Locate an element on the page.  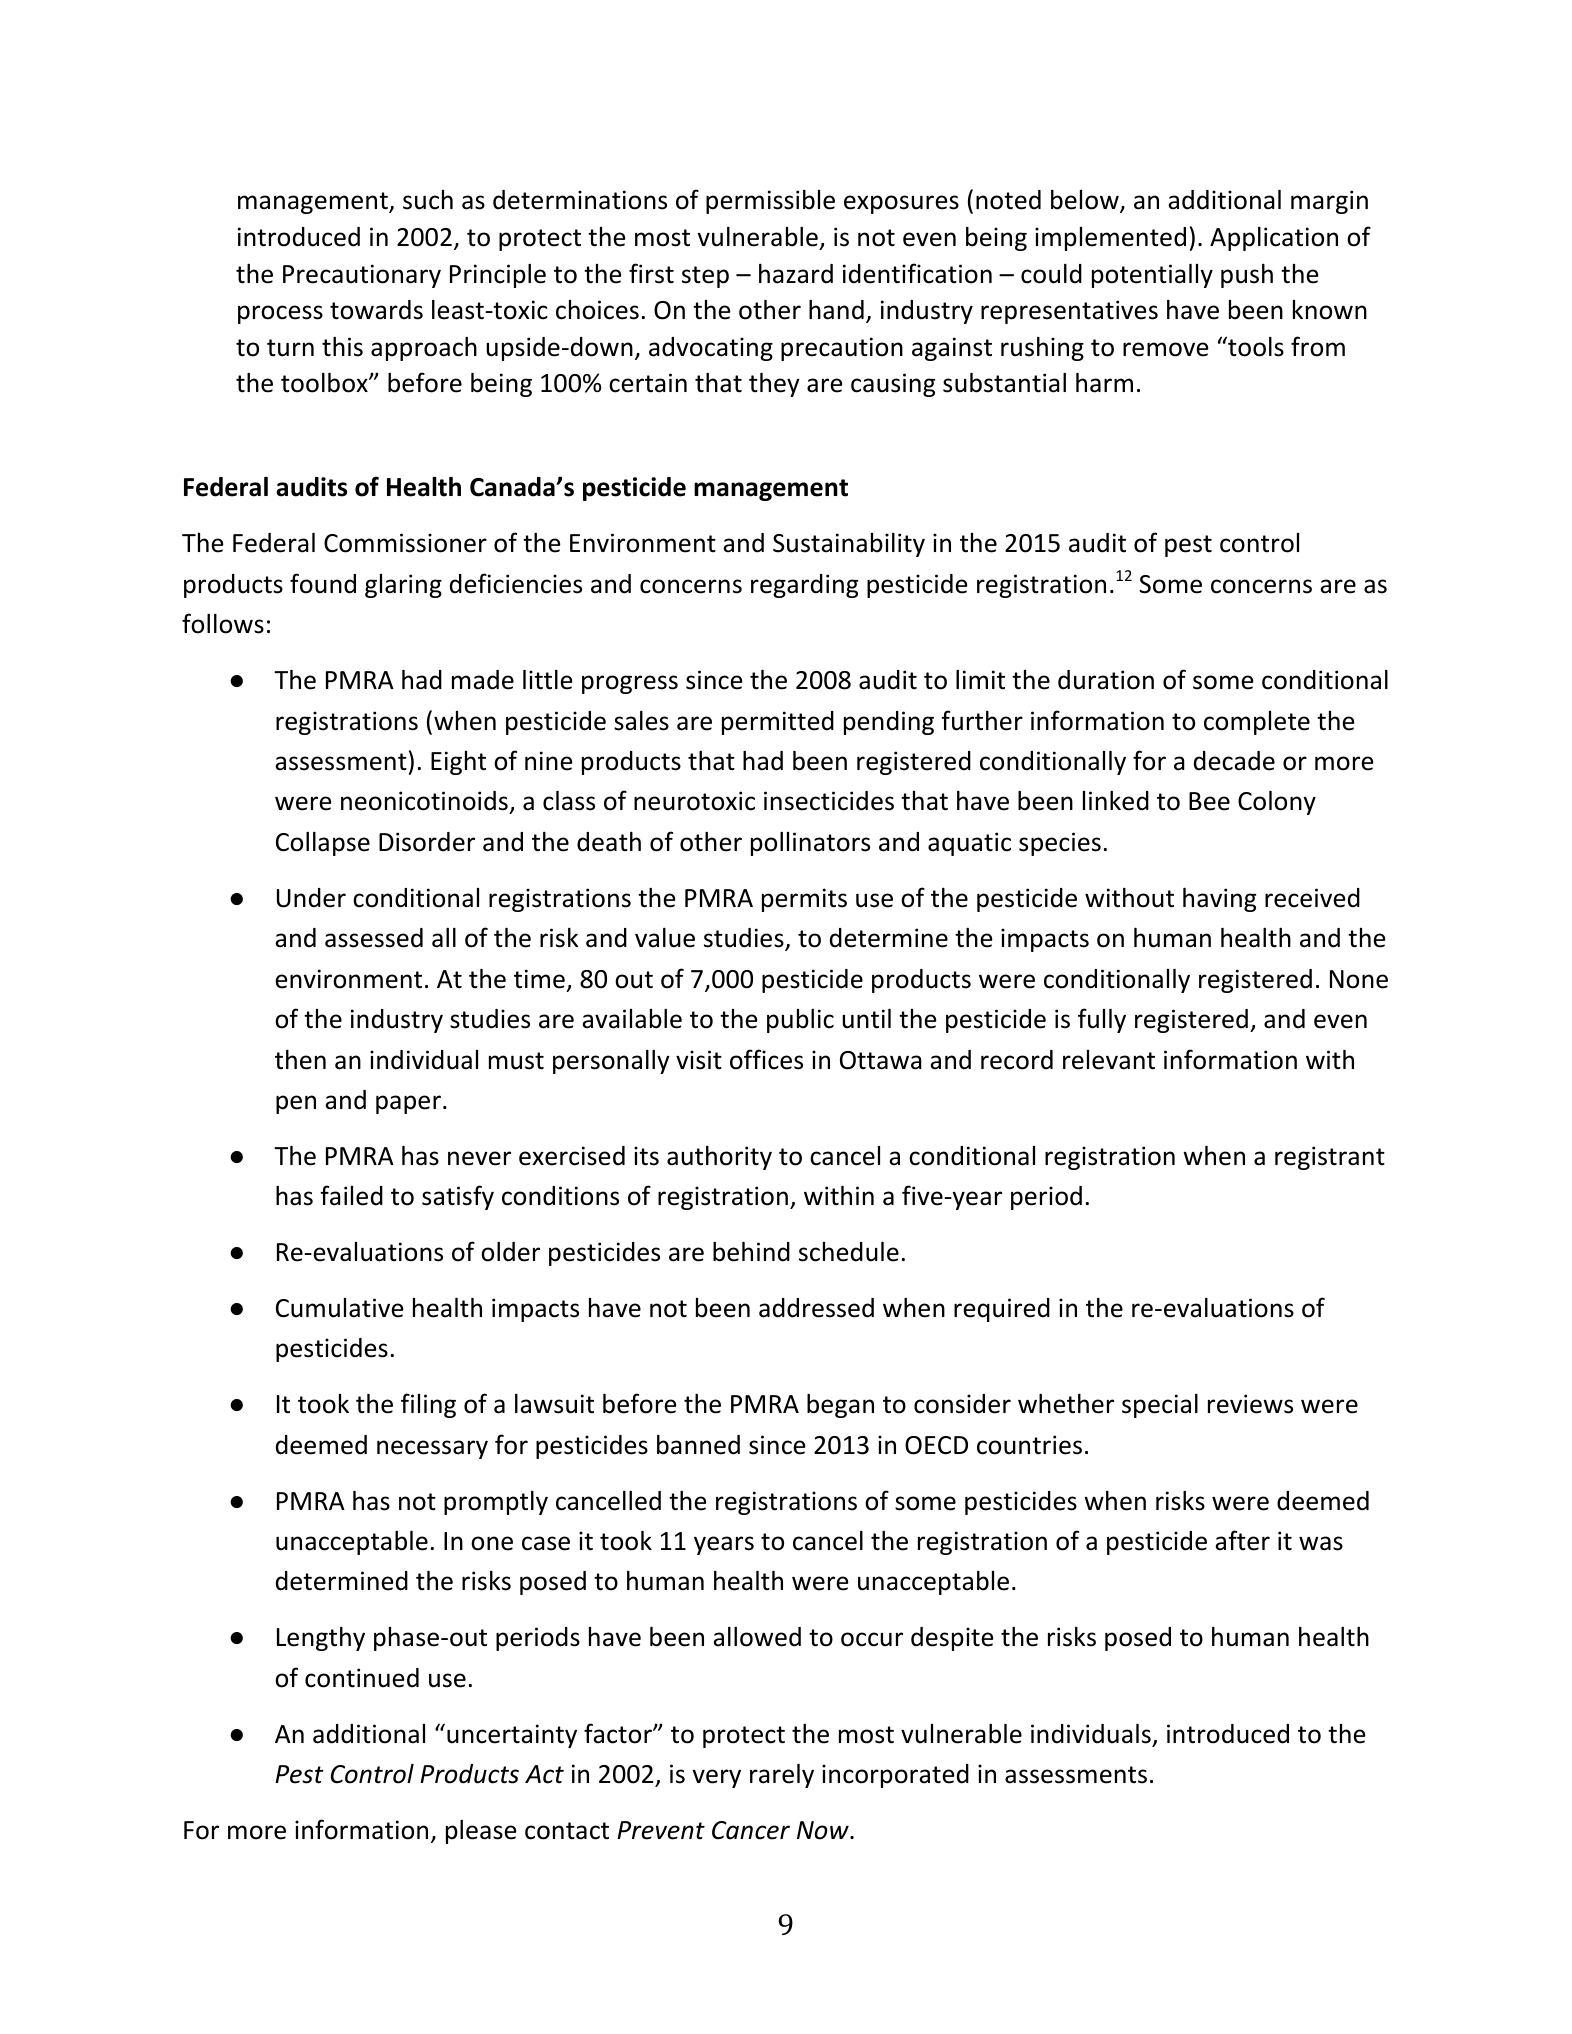
found is located at coordinates (323, 583).
